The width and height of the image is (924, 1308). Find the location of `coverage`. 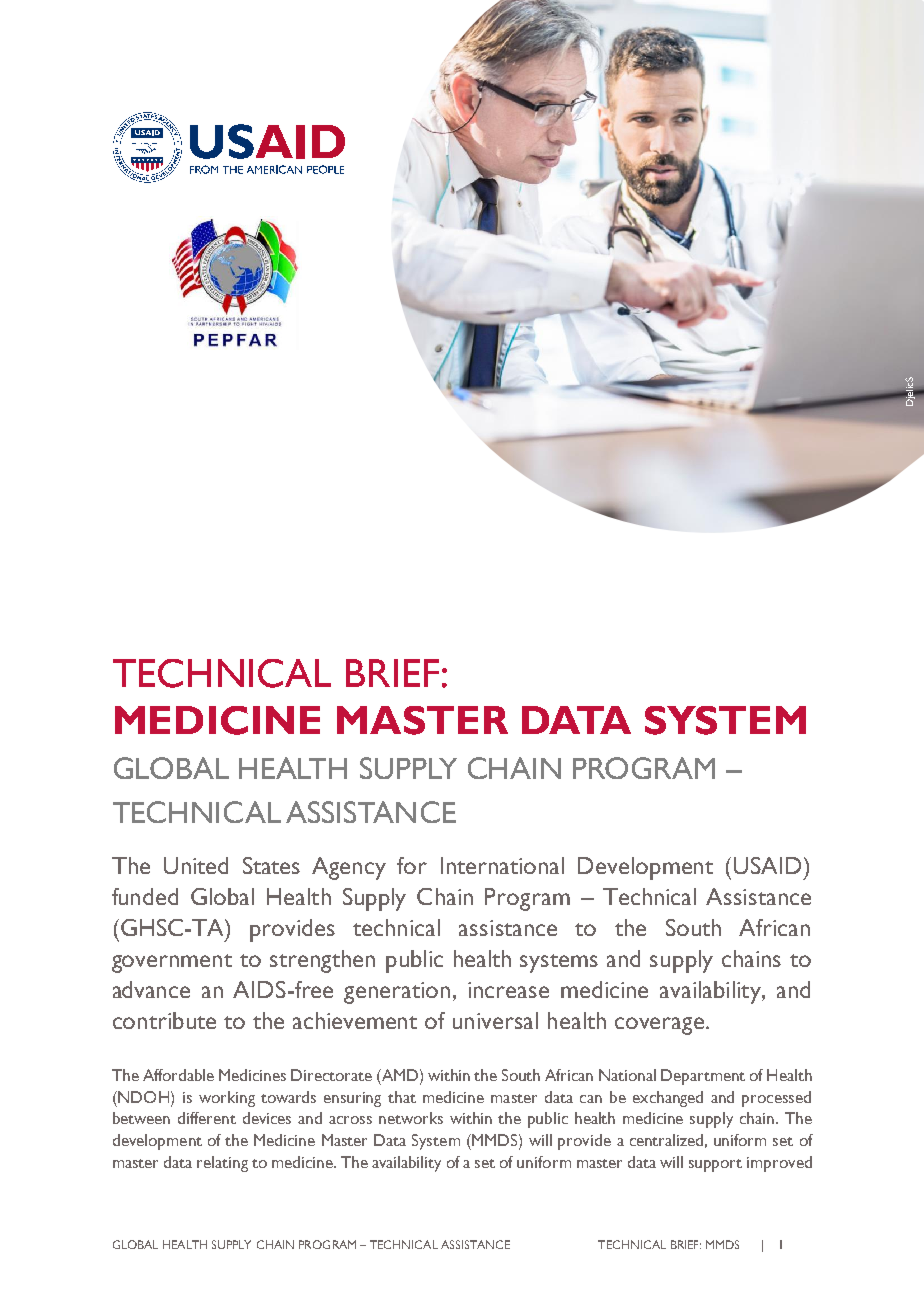

coverage is located at coordinates (661, 1026).
